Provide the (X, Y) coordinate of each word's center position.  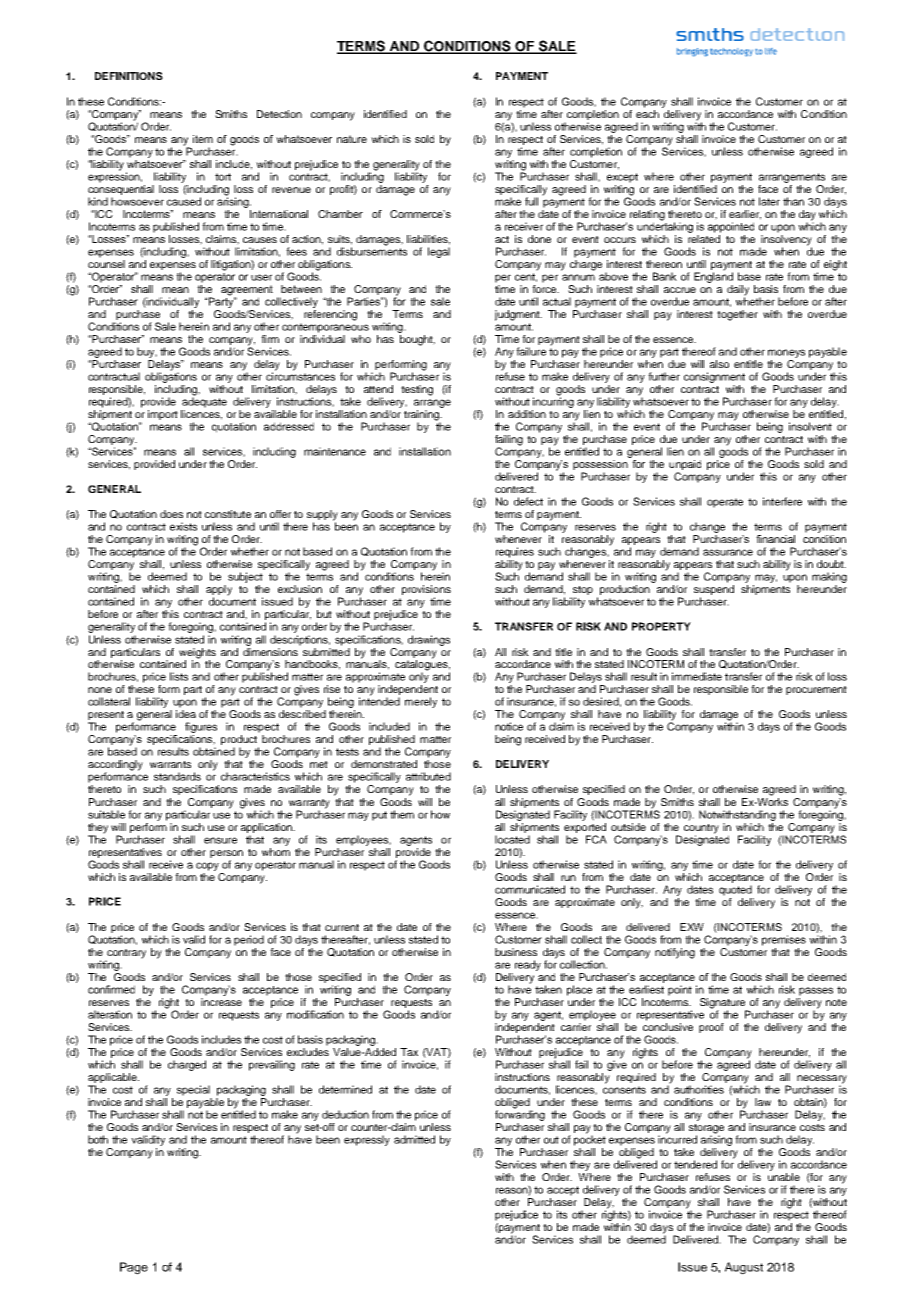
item (203, 139)
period (249, 940)
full (531, 201)
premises (784, 940)
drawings (429, 640)
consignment (714, 377)
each (647, 114)
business (516, 952)
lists (179, 676)
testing (417, 390)
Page (134, 1268)
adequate (204, 401)
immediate (697, 676)
